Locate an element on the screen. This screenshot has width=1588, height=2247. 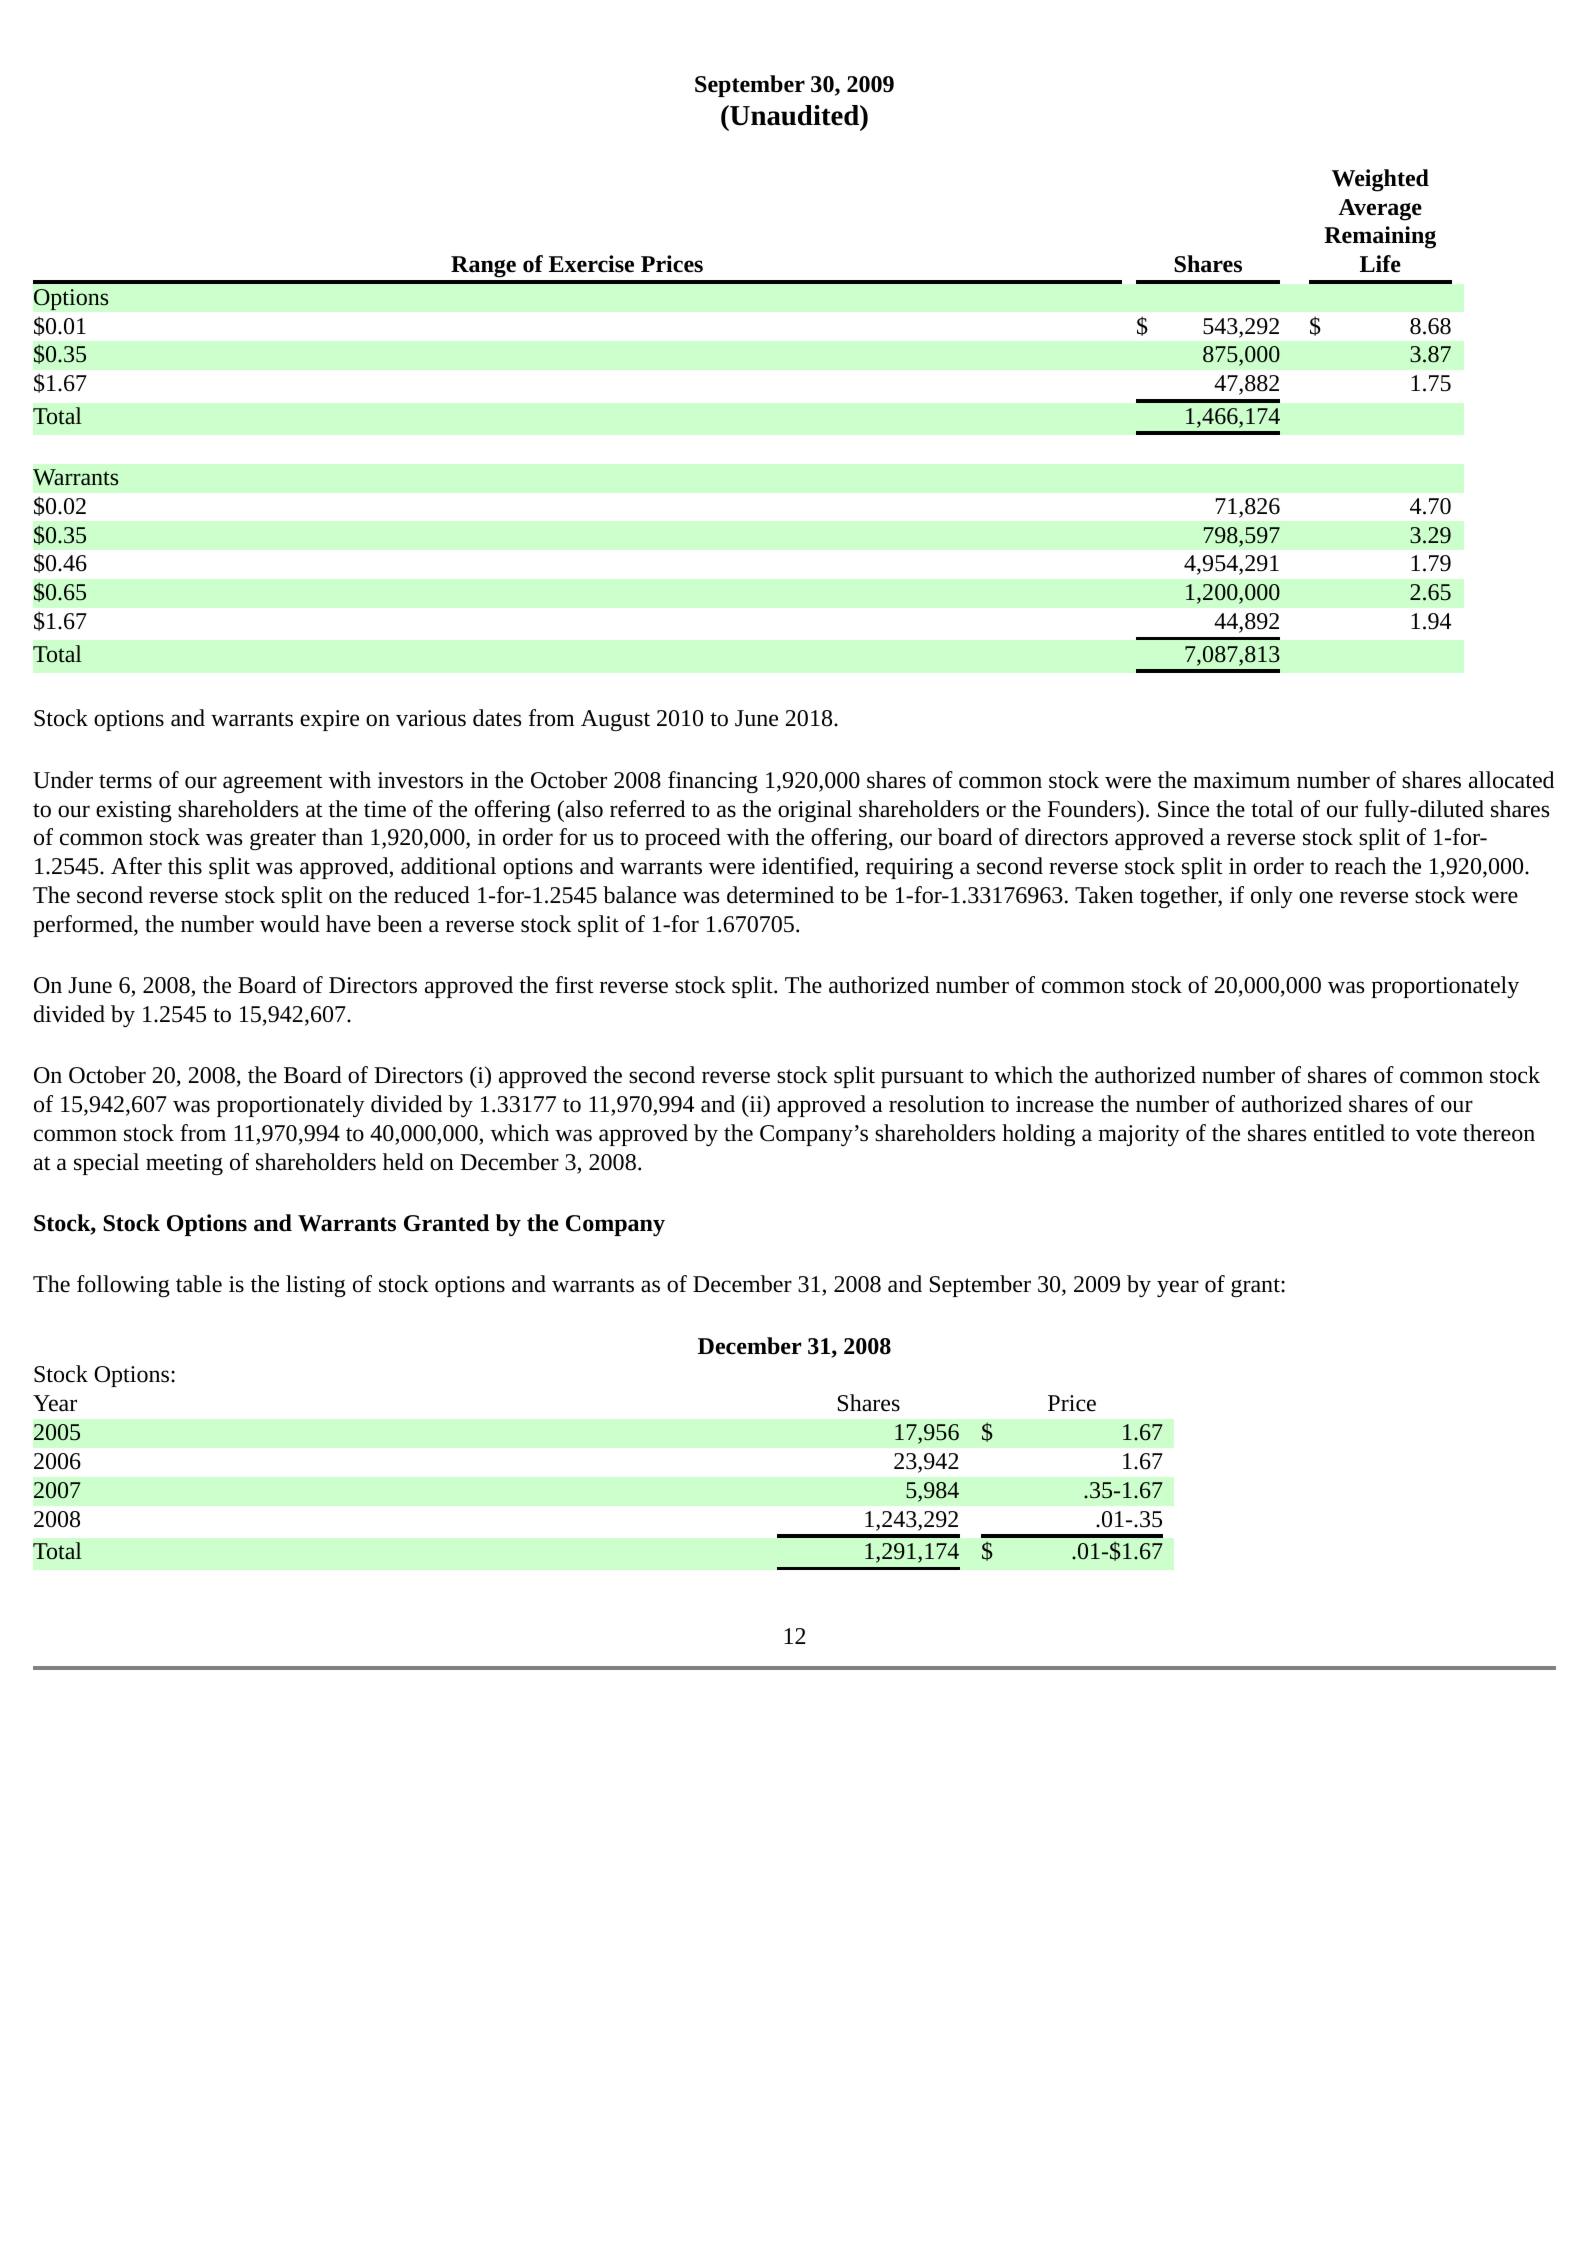
one is located at coordinates (1316, 897).
